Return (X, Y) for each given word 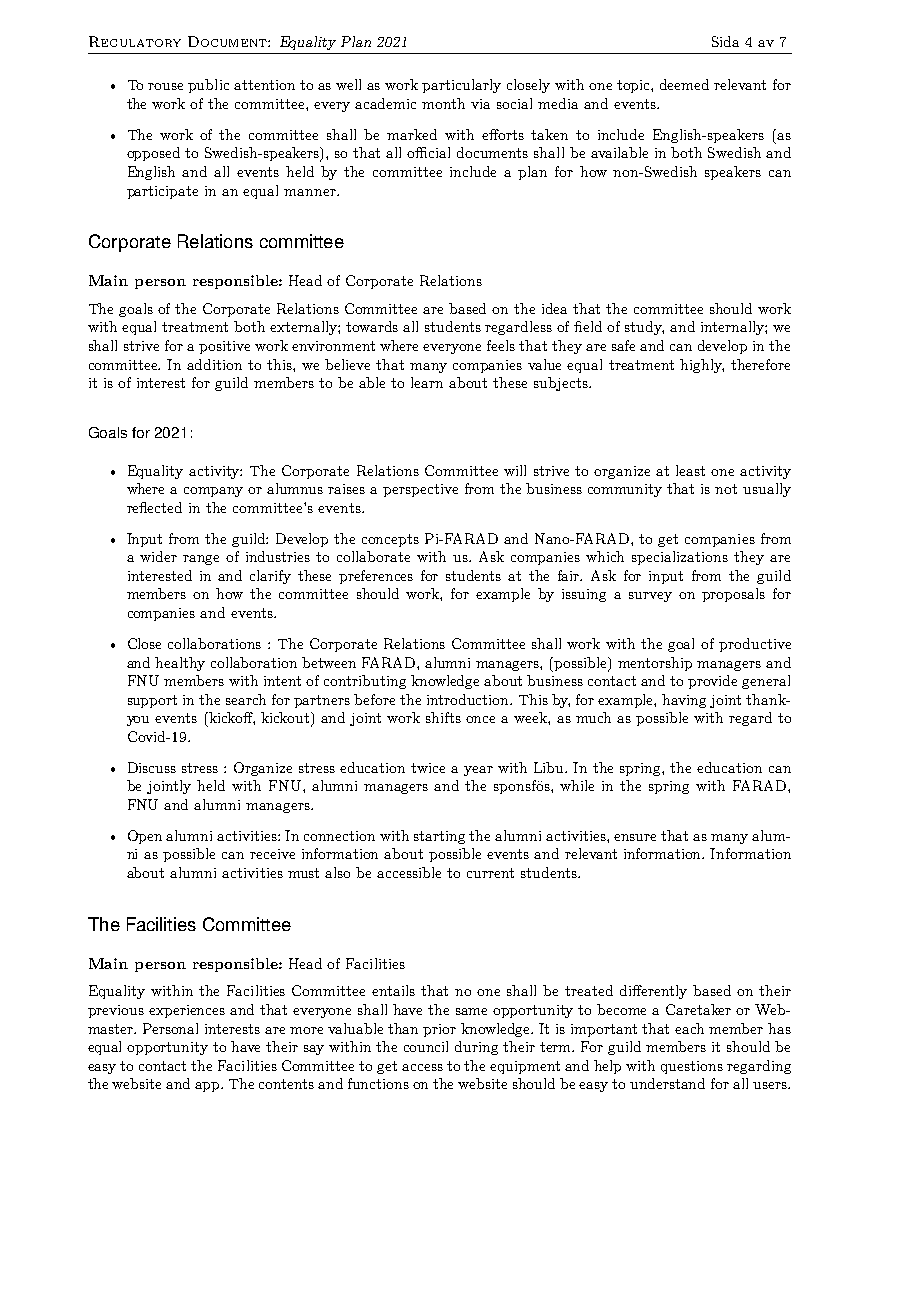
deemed (684, 84)
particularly (461, 86)
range (201, 560)
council (426, 1046)
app (209, 1087)
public (208, 86)
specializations (680, 558)
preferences (376, 577)
